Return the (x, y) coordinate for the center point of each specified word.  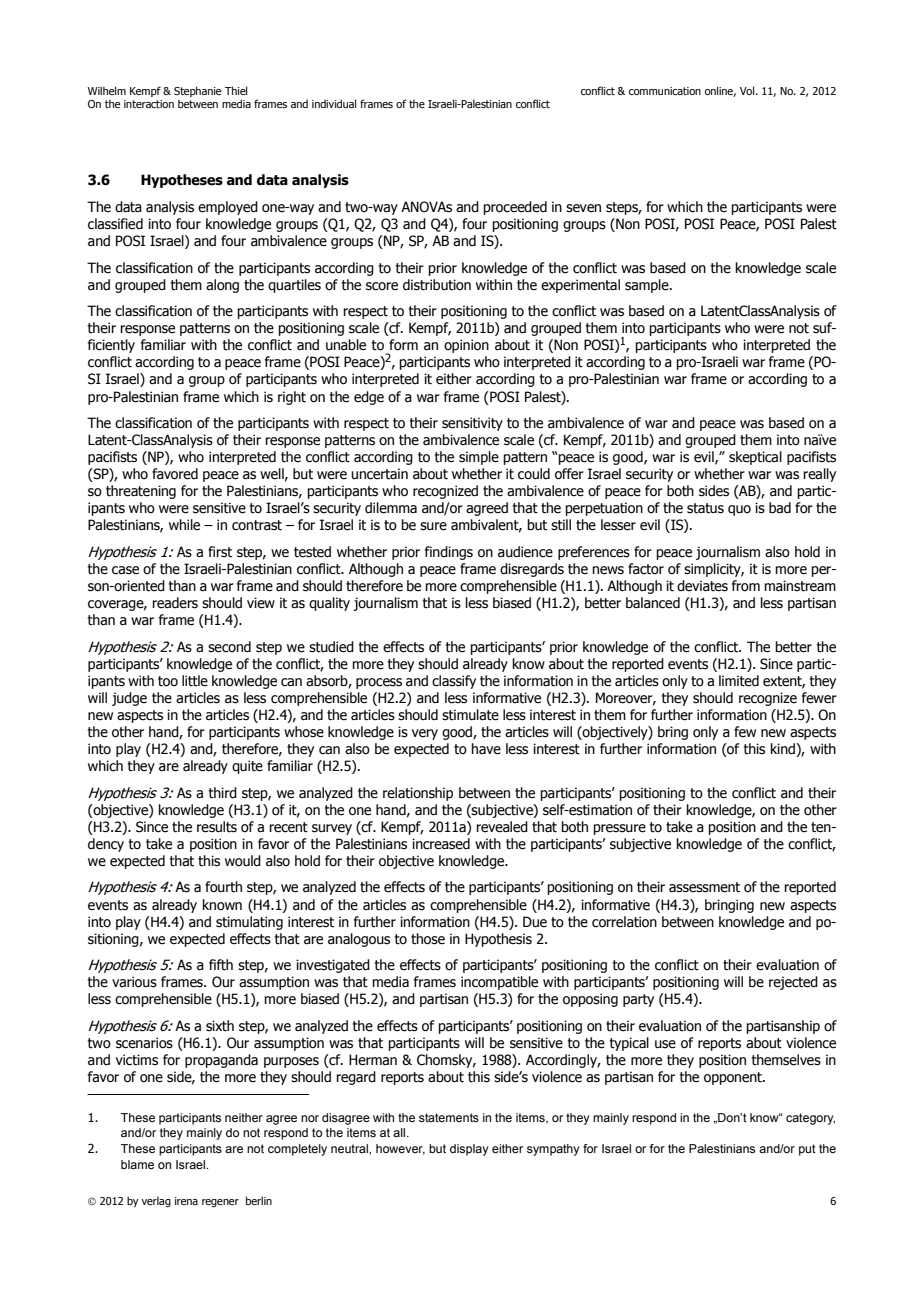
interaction (149, 104)
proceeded (515, 208)
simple (479, 458)
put (807, 1150)
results (217, 827)
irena (186, 1201)
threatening (141, 492)
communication (665, 91)
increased (441, 844)
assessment (704, 887)
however (400, 1149)
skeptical (755, 458)
